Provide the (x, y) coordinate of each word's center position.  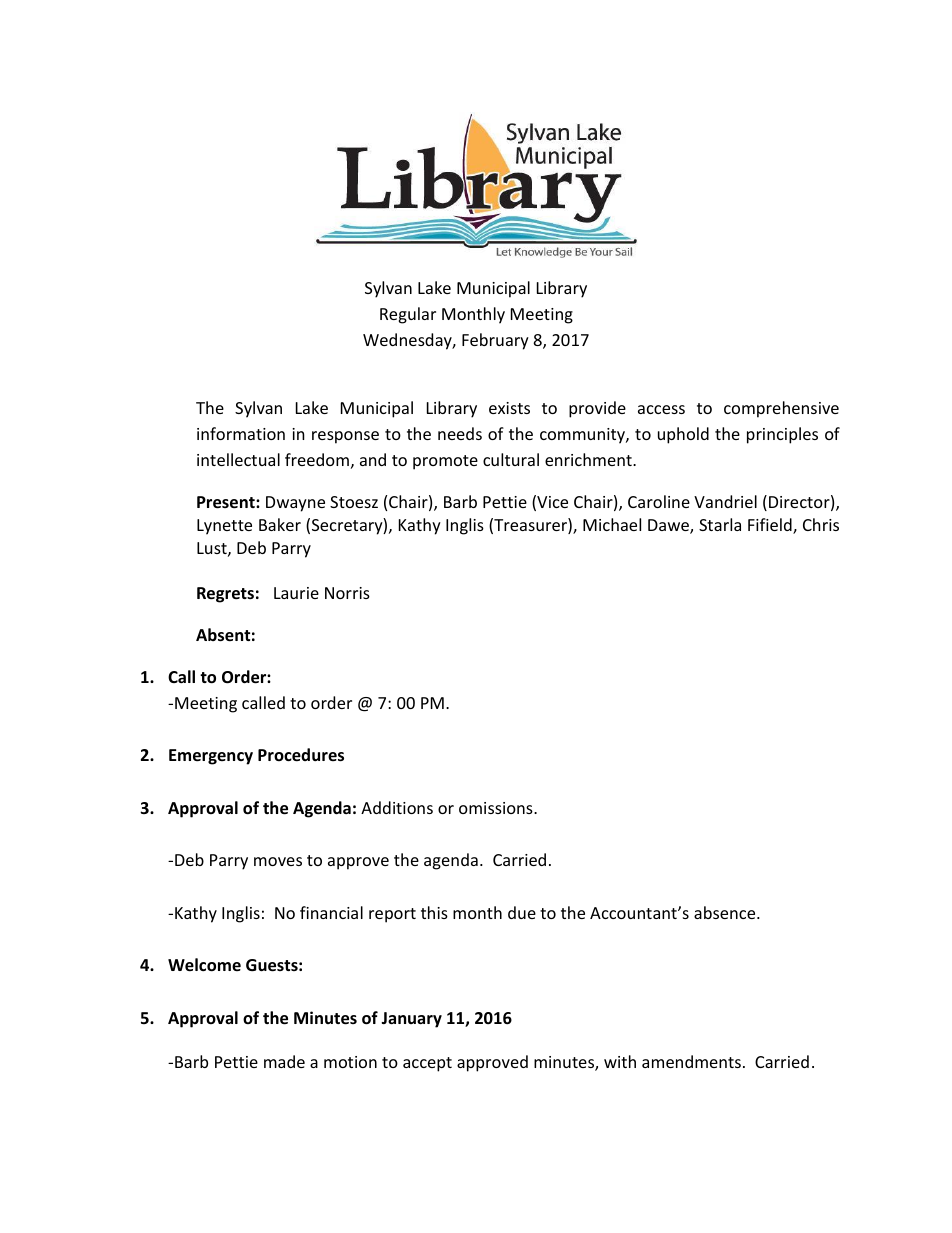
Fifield (771, 526)
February (495, 341)
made (284, 1061)
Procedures (301, 755)
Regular (408, 315)
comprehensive (781, 409)
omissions (497, 808)
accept (427, 1064)
